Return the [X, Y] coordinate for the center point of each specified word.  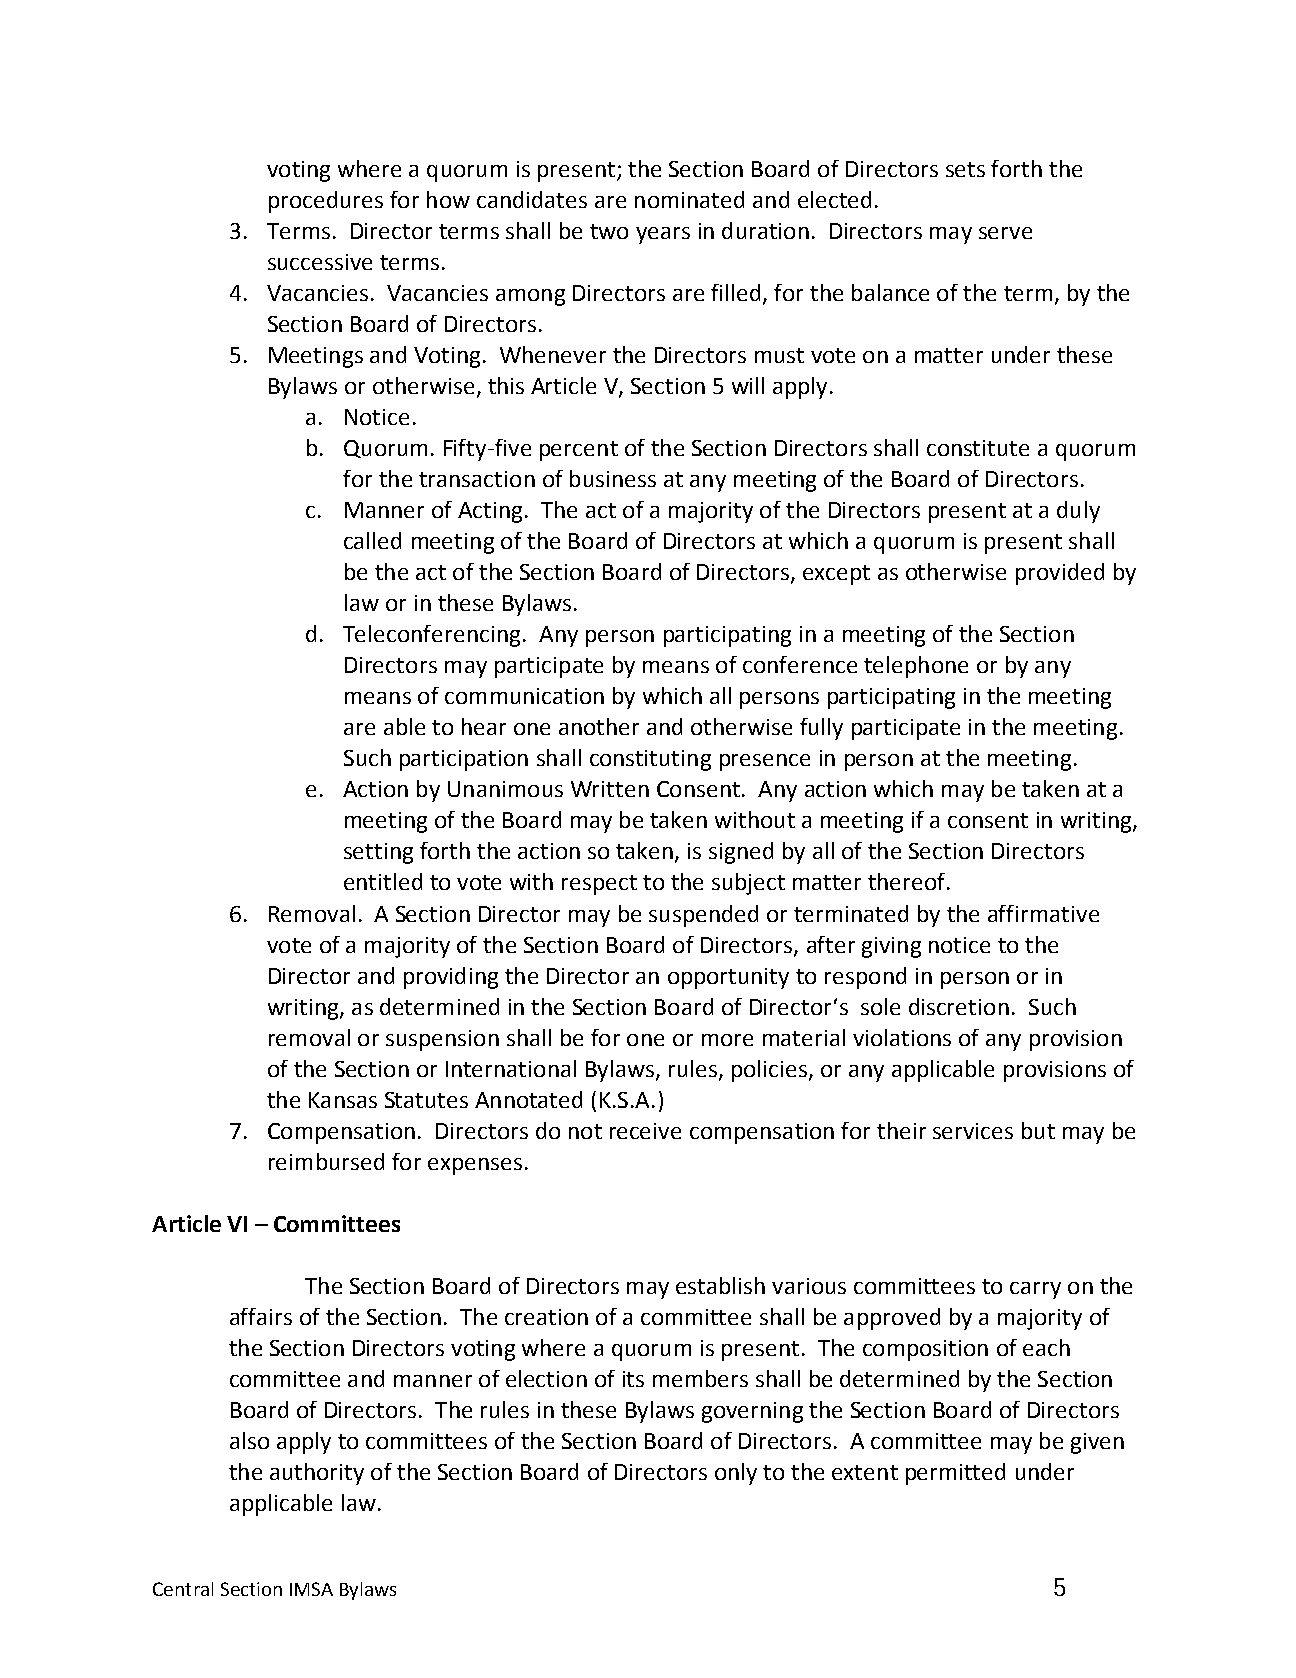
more [727, 1040]
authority [317, 1474]
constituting [650, 760]
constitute [978, 448]
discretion [959, 1006]
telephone [916, 667]
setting [378, 853]
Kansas [343, 1100]
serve [1005, 233]
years [663, 235]
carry [1035, 1290]
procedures [326, 202]
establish [720, 1285]
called [372, 540]
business [613, 478]
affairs [261, 1316]
